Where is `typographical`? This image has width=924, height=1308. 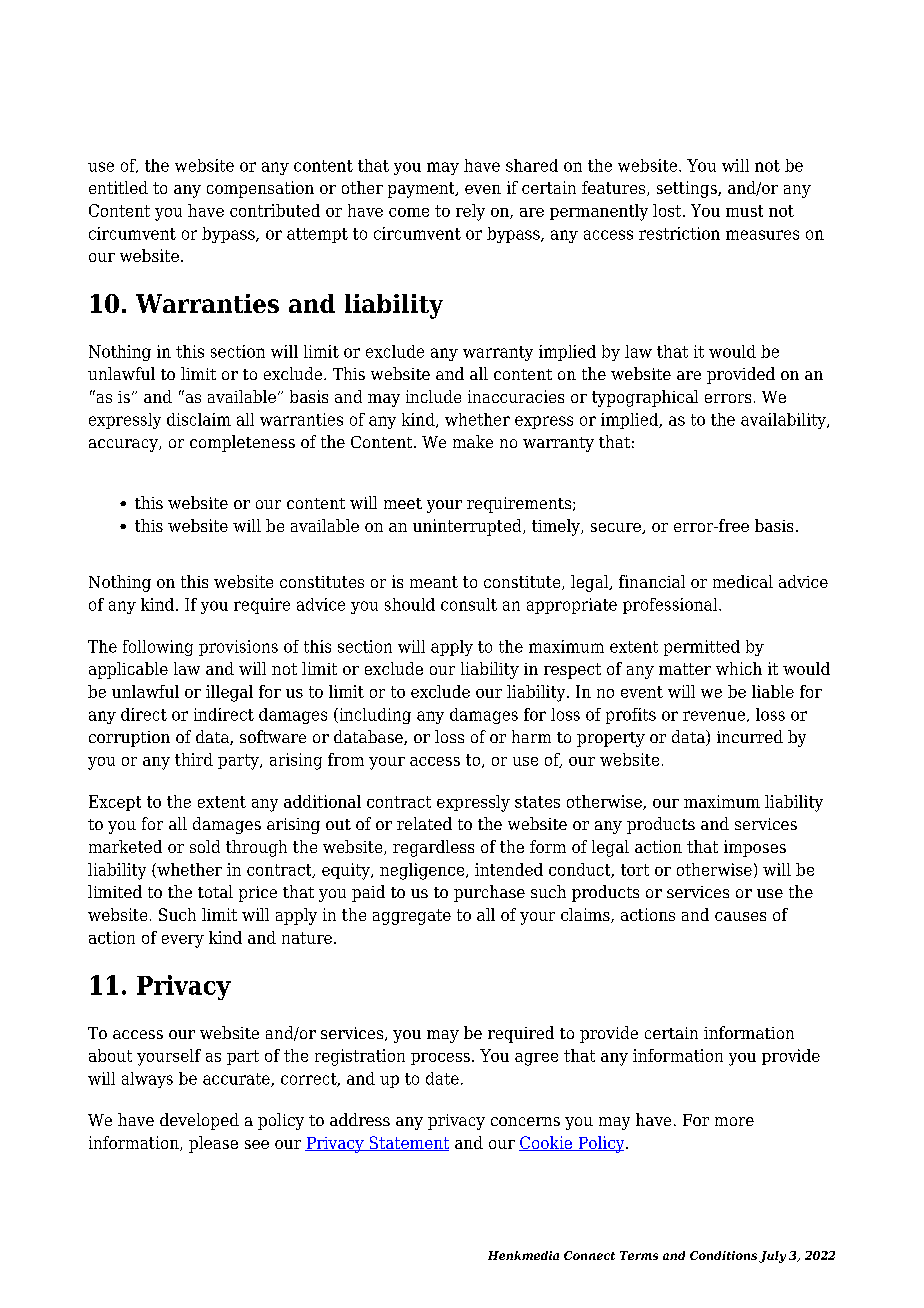
typographical is located at coordinates (645, 398).
